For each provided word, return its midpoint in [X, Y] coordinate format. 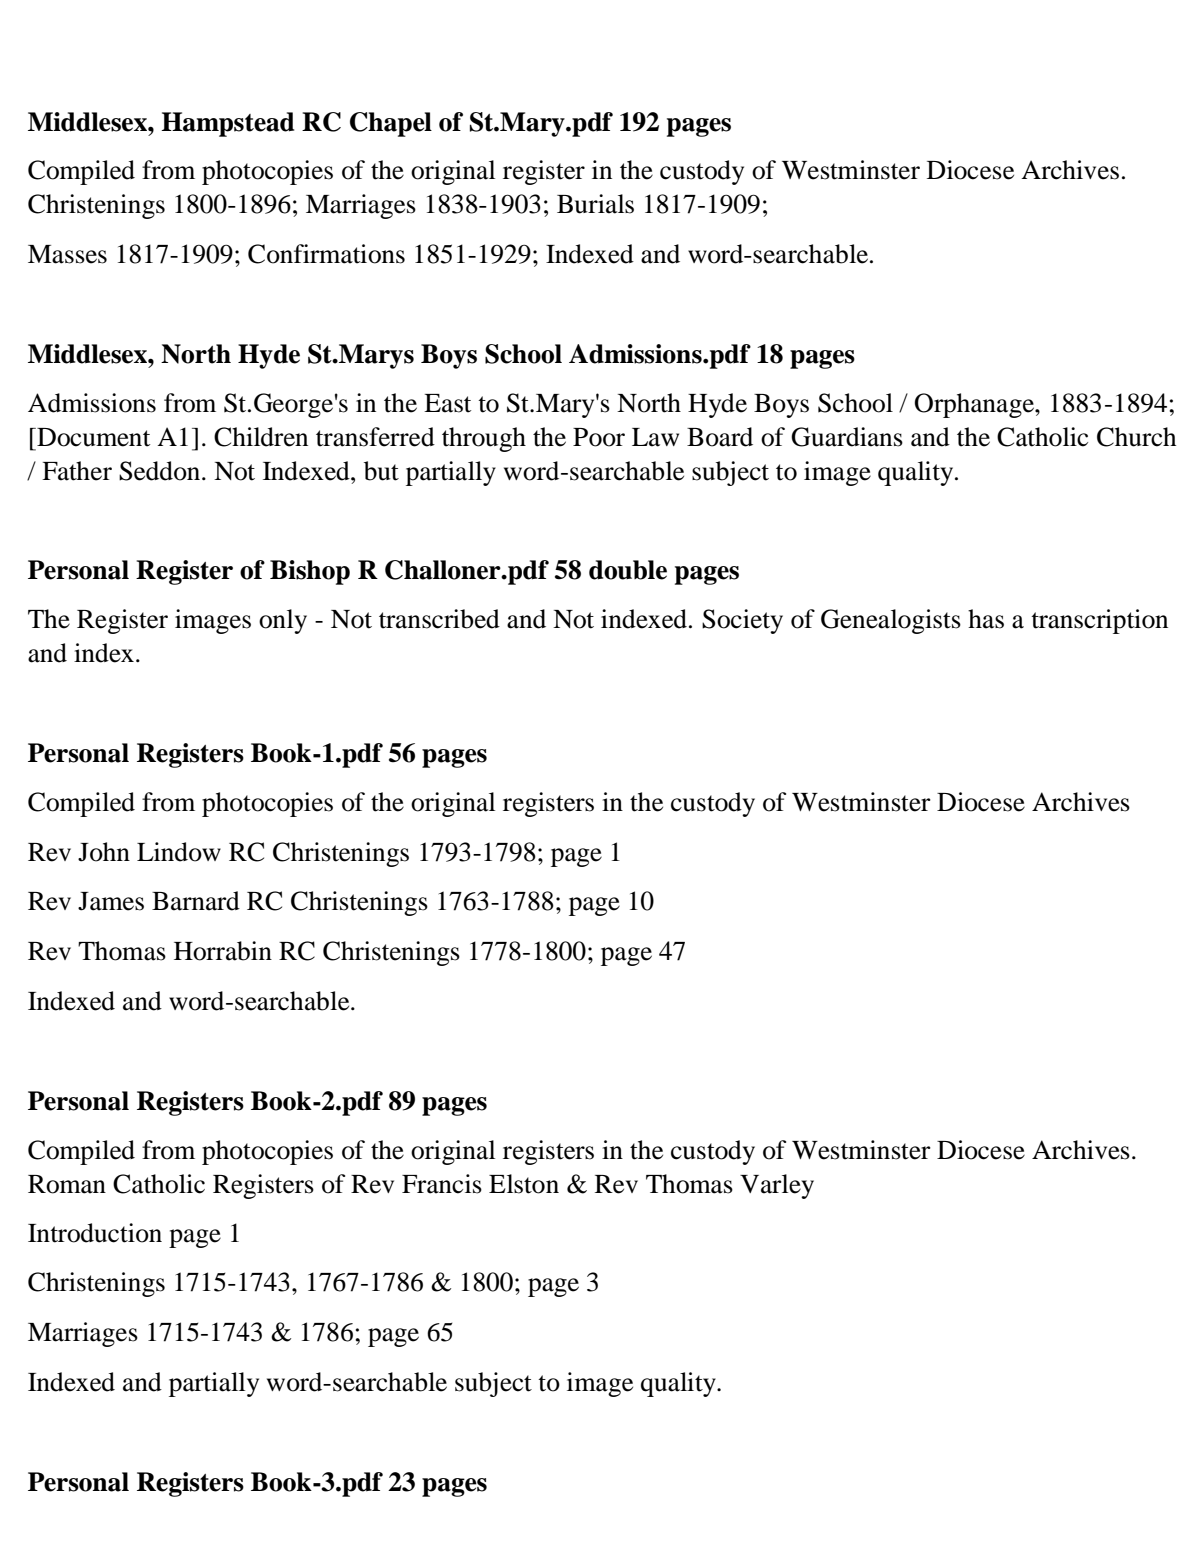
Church [1136, 437]
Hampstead [227, 124]
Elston [524, 1184]
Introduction [95, 1233]
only [283, 621]
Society [742, 621]
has [986, 619]
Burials [595, 204]
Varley [777, 1186]
